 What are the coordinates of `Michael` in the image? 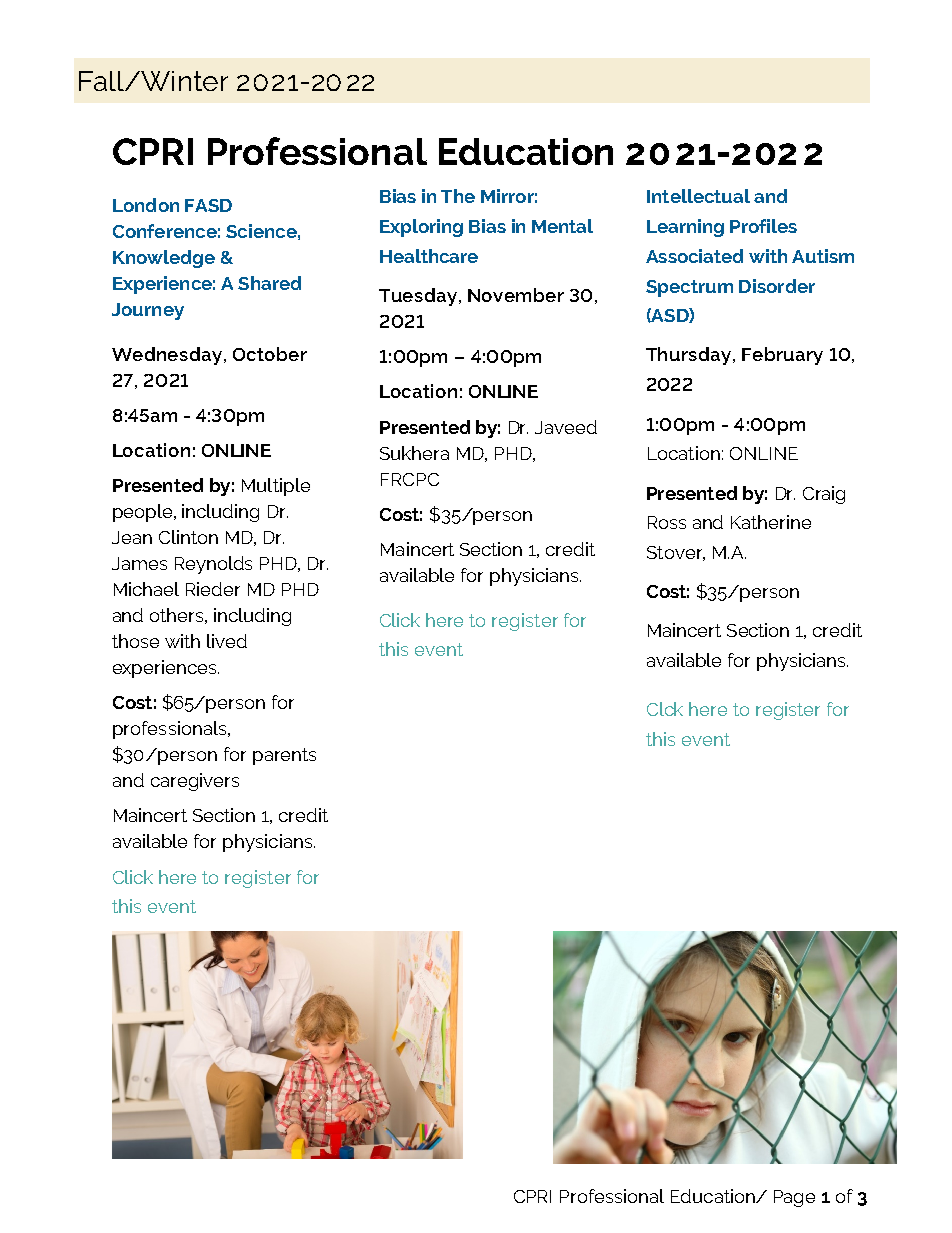 It's located at (146, 589).
